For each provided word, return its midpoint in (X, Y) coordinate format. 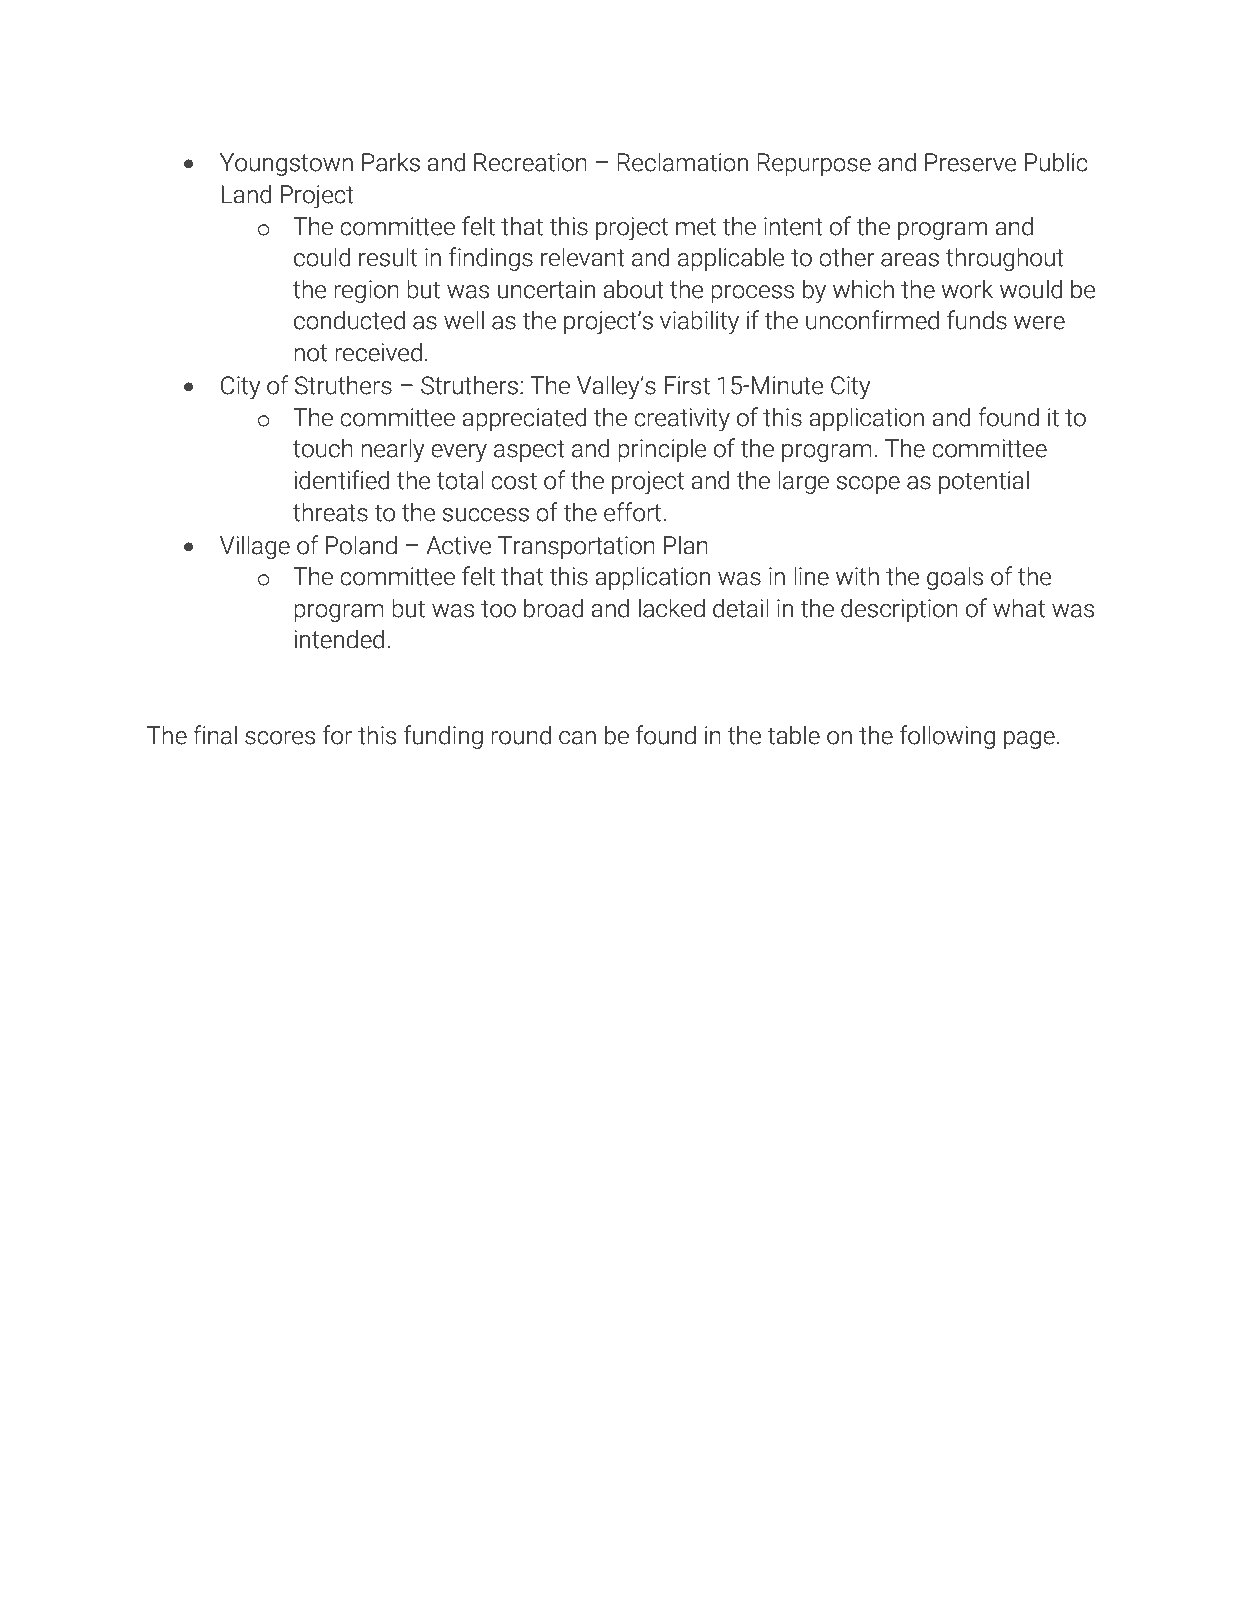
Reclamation (682, 162)
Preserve (970, 162)
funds (977, 320)
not (310, 353)
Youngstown (286, 164)
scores (280, 738)
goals (955, 578)
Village (255, 547)
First (687, 385)
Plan (686, 545)
